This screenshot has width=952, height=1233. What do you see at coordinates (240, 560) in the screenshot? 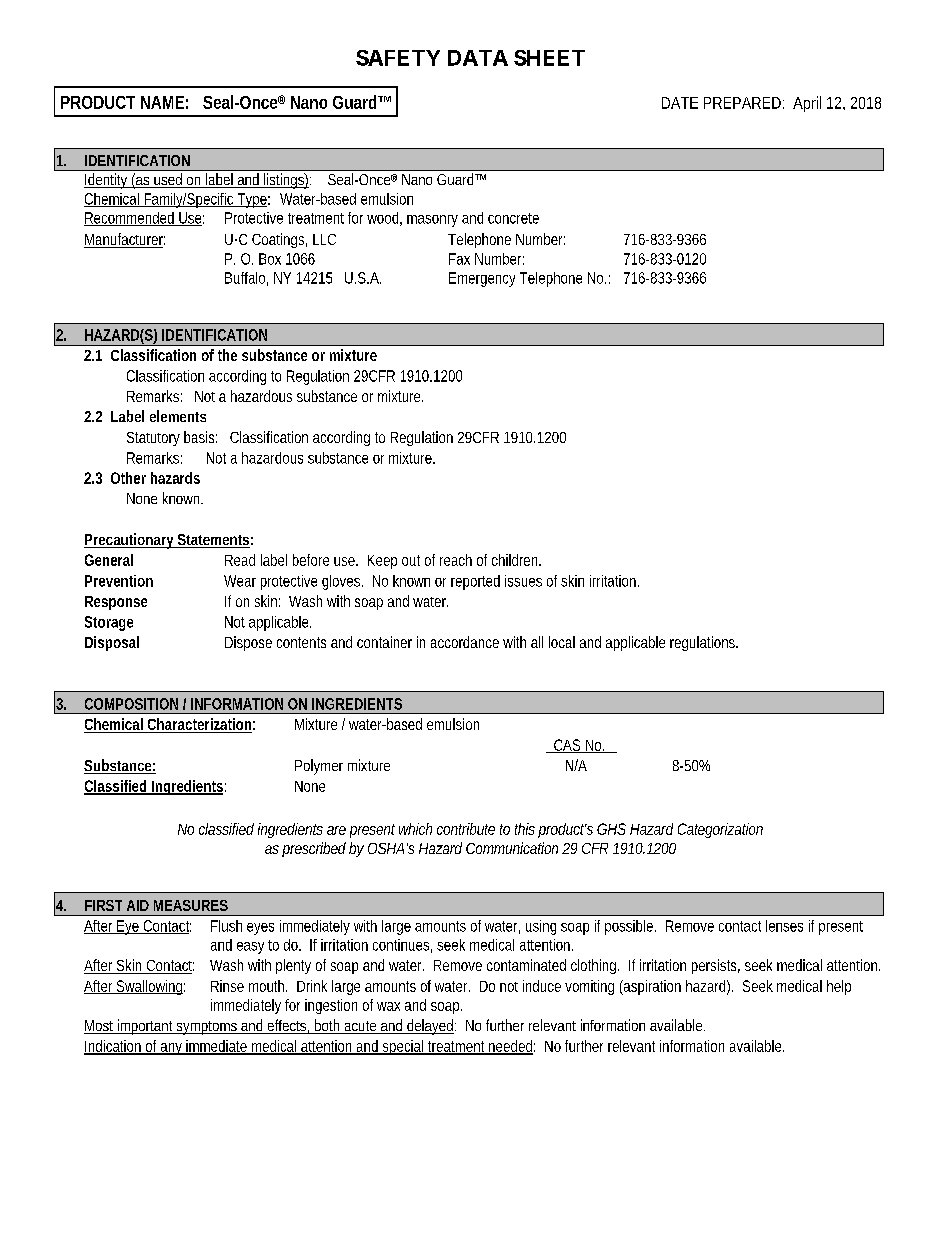
I see `Read` at bounding box center [240, 560].
